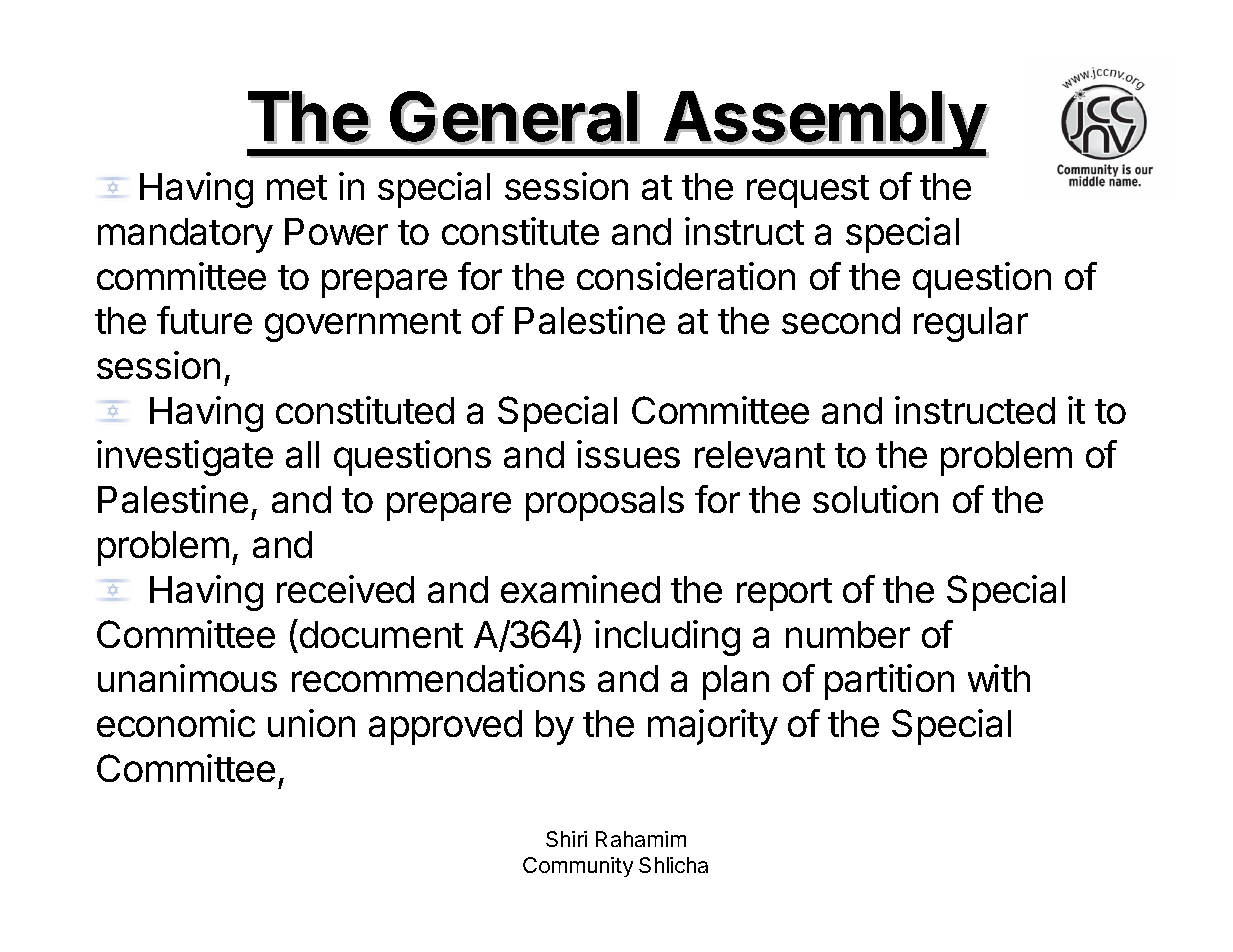 Image resolution: width=1233 pixels, height=952 pixels. I want to click on request, so click(808, 191).
